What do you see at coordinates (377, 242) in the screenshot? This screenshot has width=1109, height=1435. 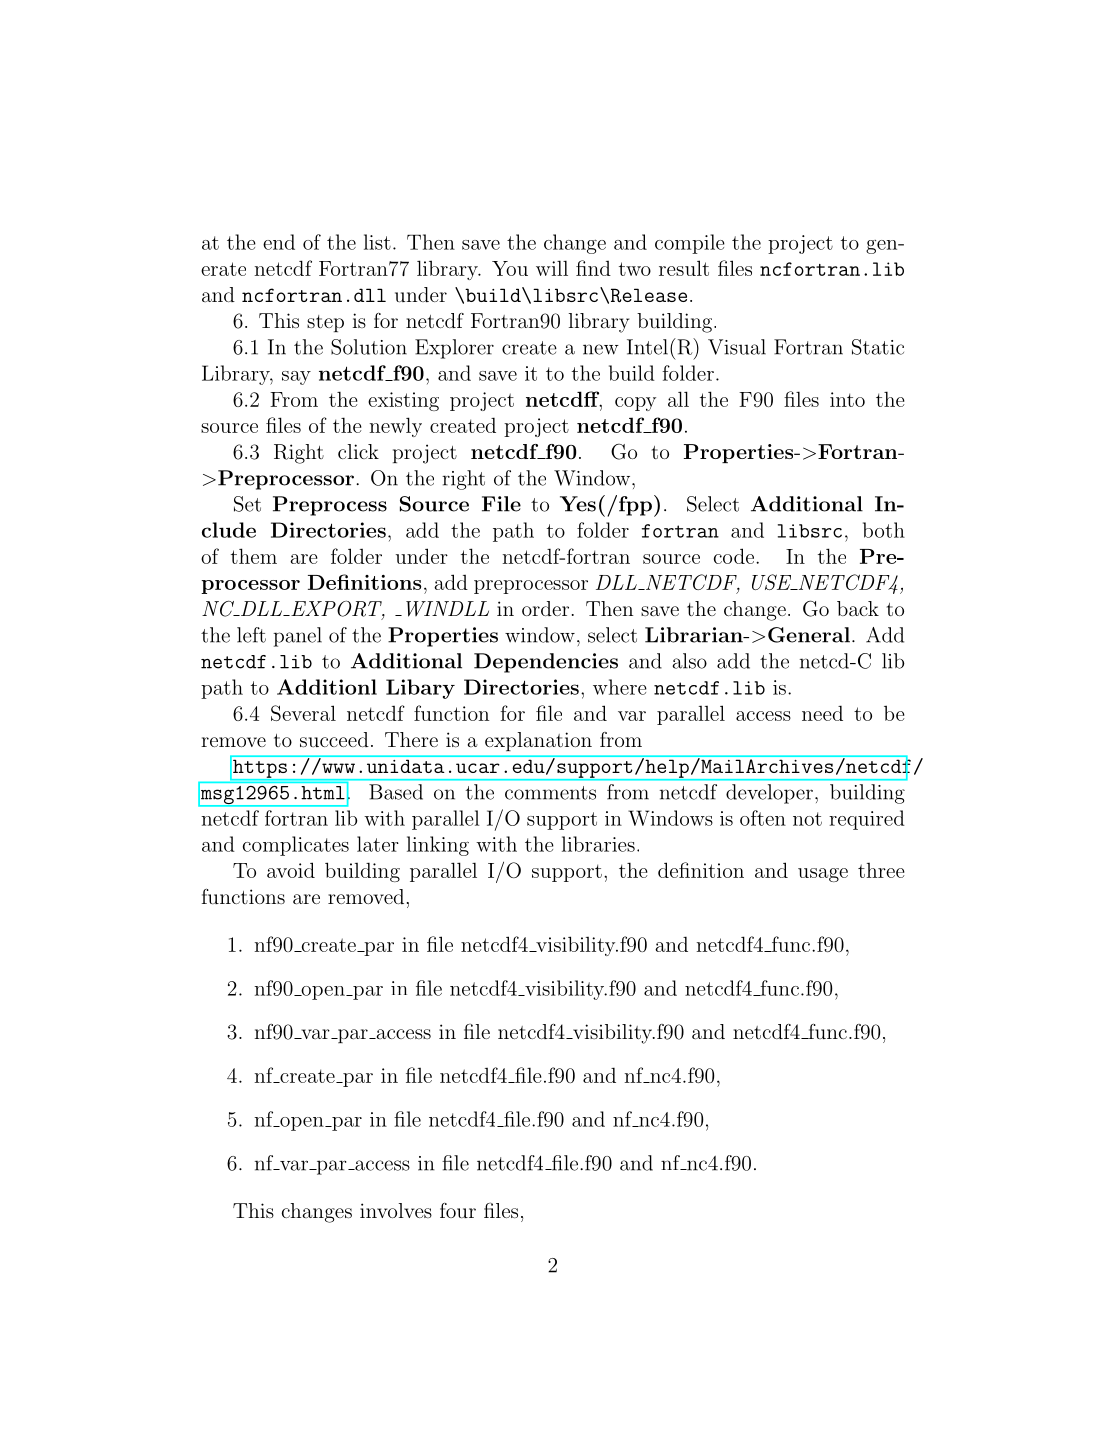 I see `list` at bounding box center [377, 242].
